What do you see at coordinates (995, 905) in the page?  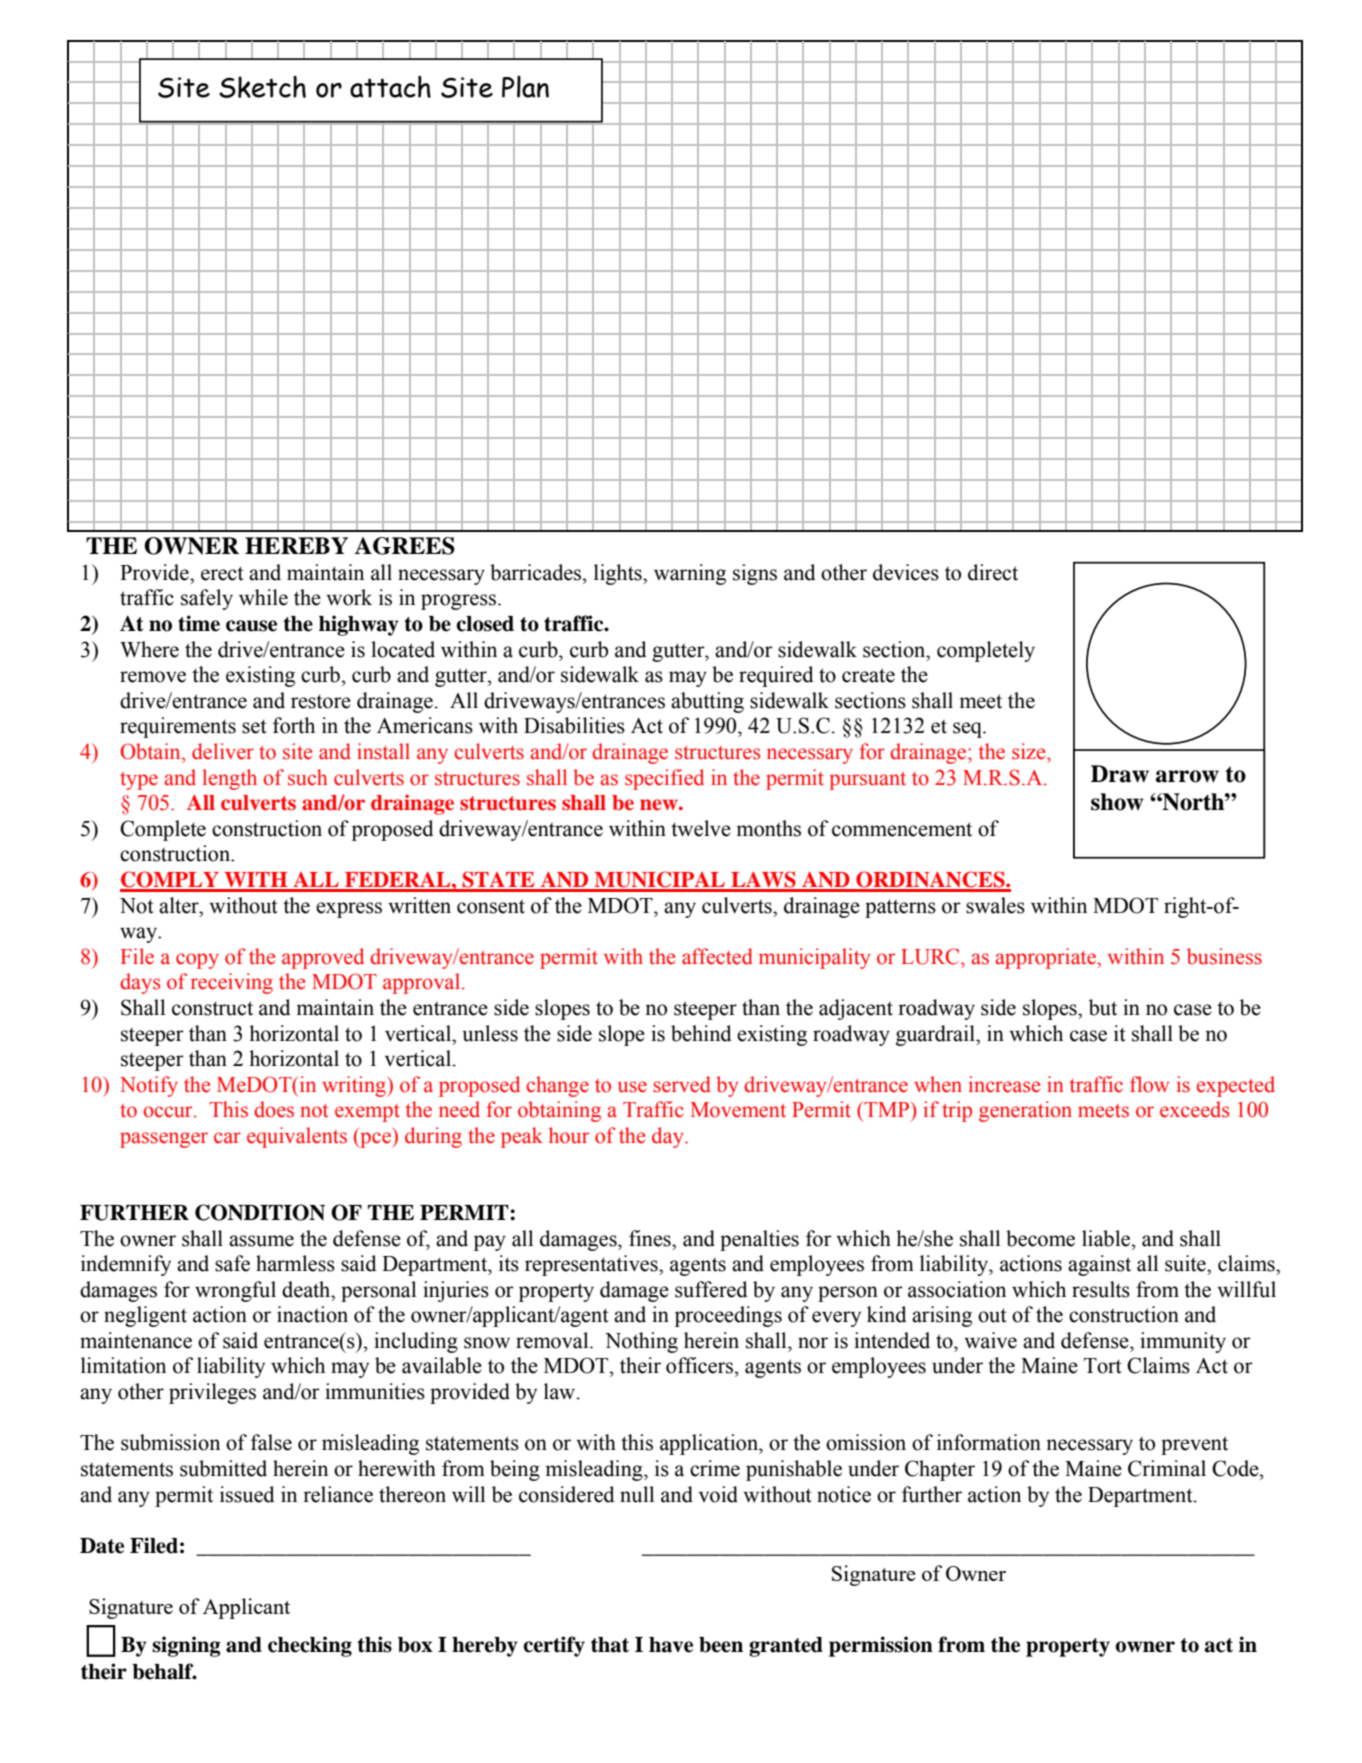 I see `swales` at bounding box center [995, 905].
